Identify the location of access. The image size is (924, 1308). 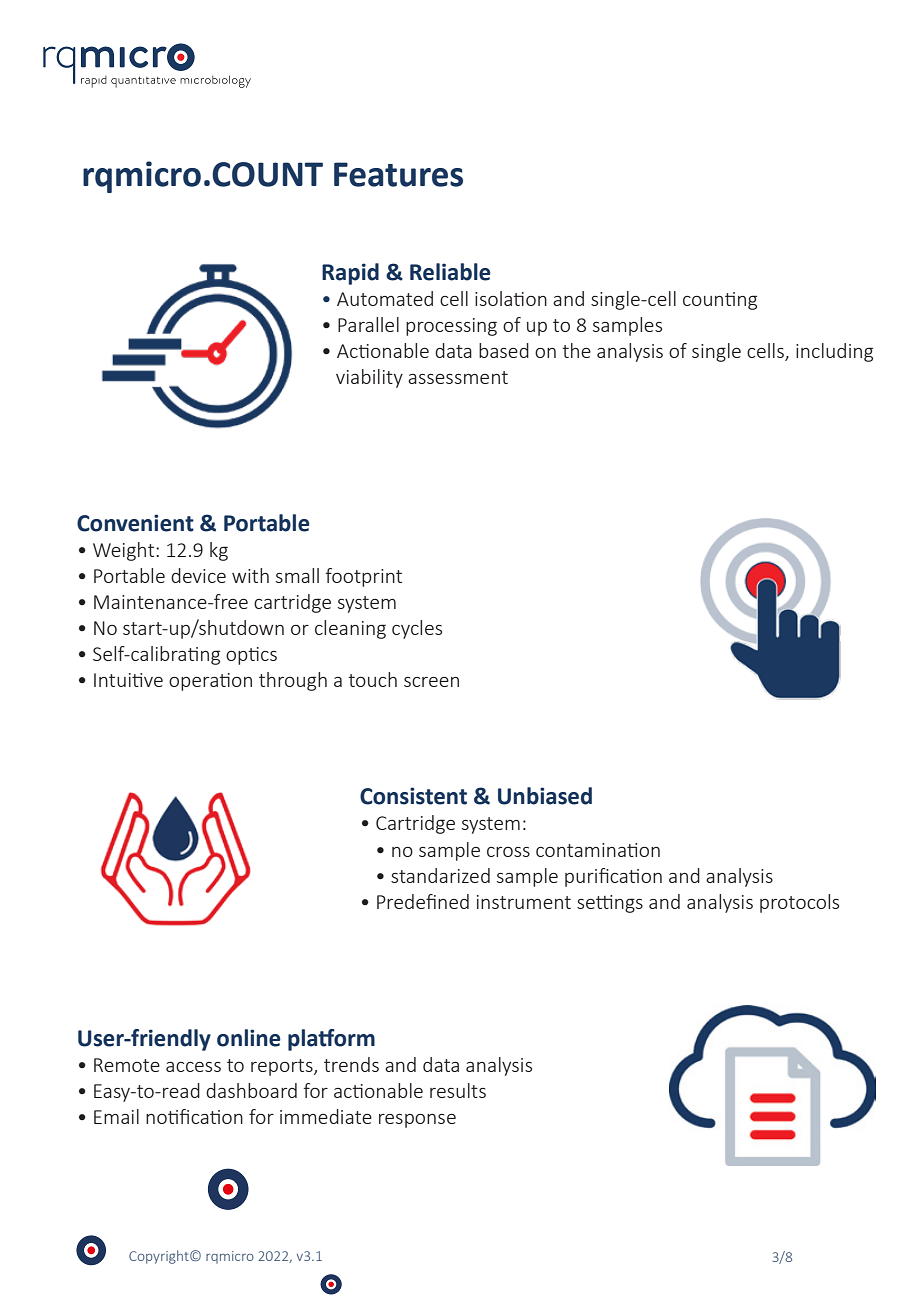
(193, 1067).
